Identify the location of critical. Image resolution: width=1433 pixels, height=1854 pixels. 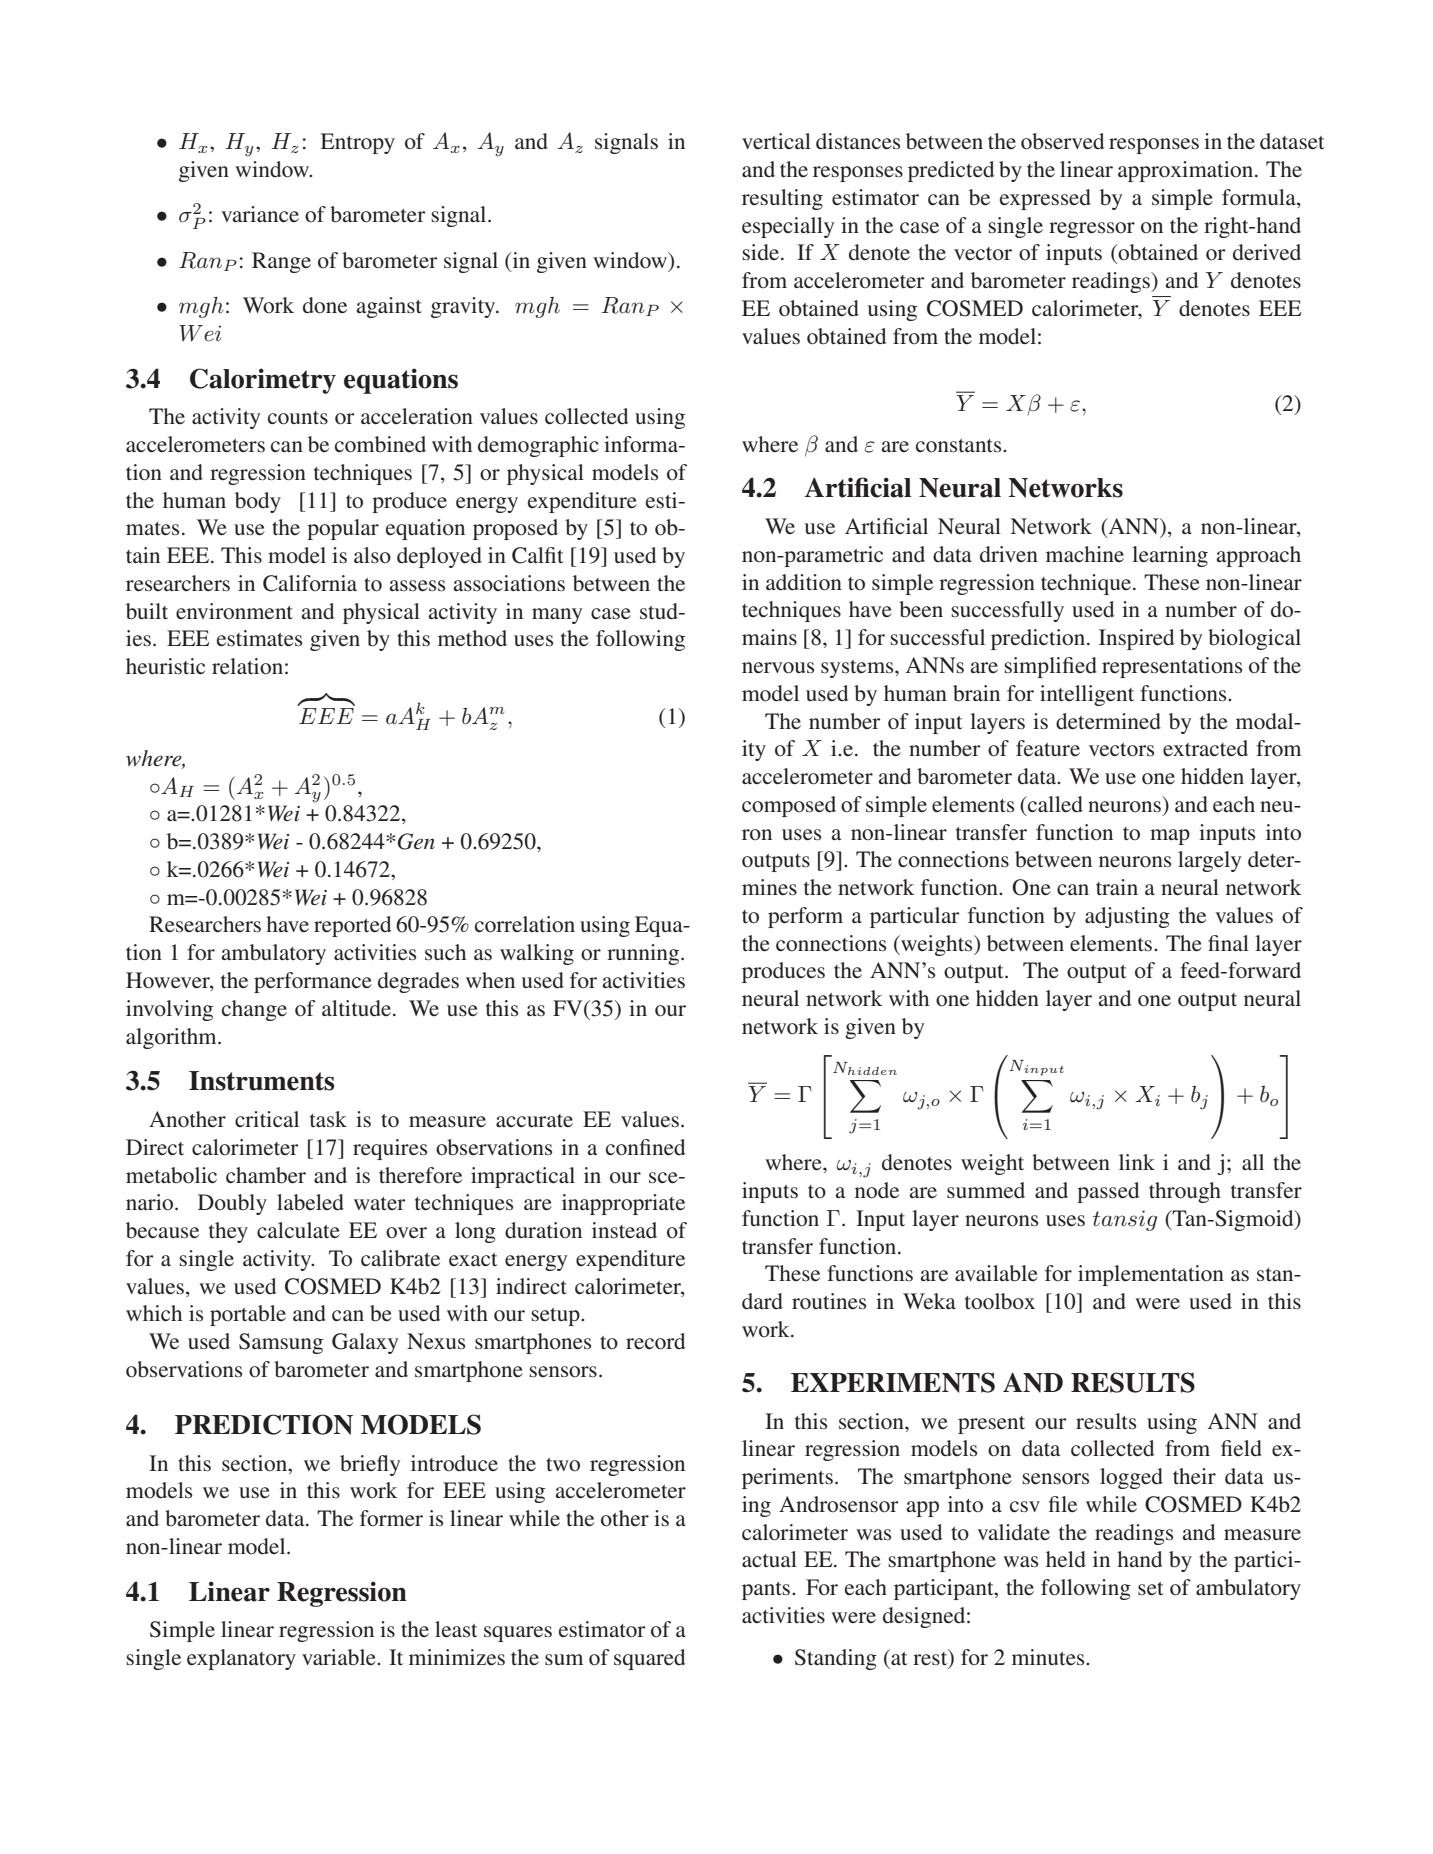
(267, 1119).
